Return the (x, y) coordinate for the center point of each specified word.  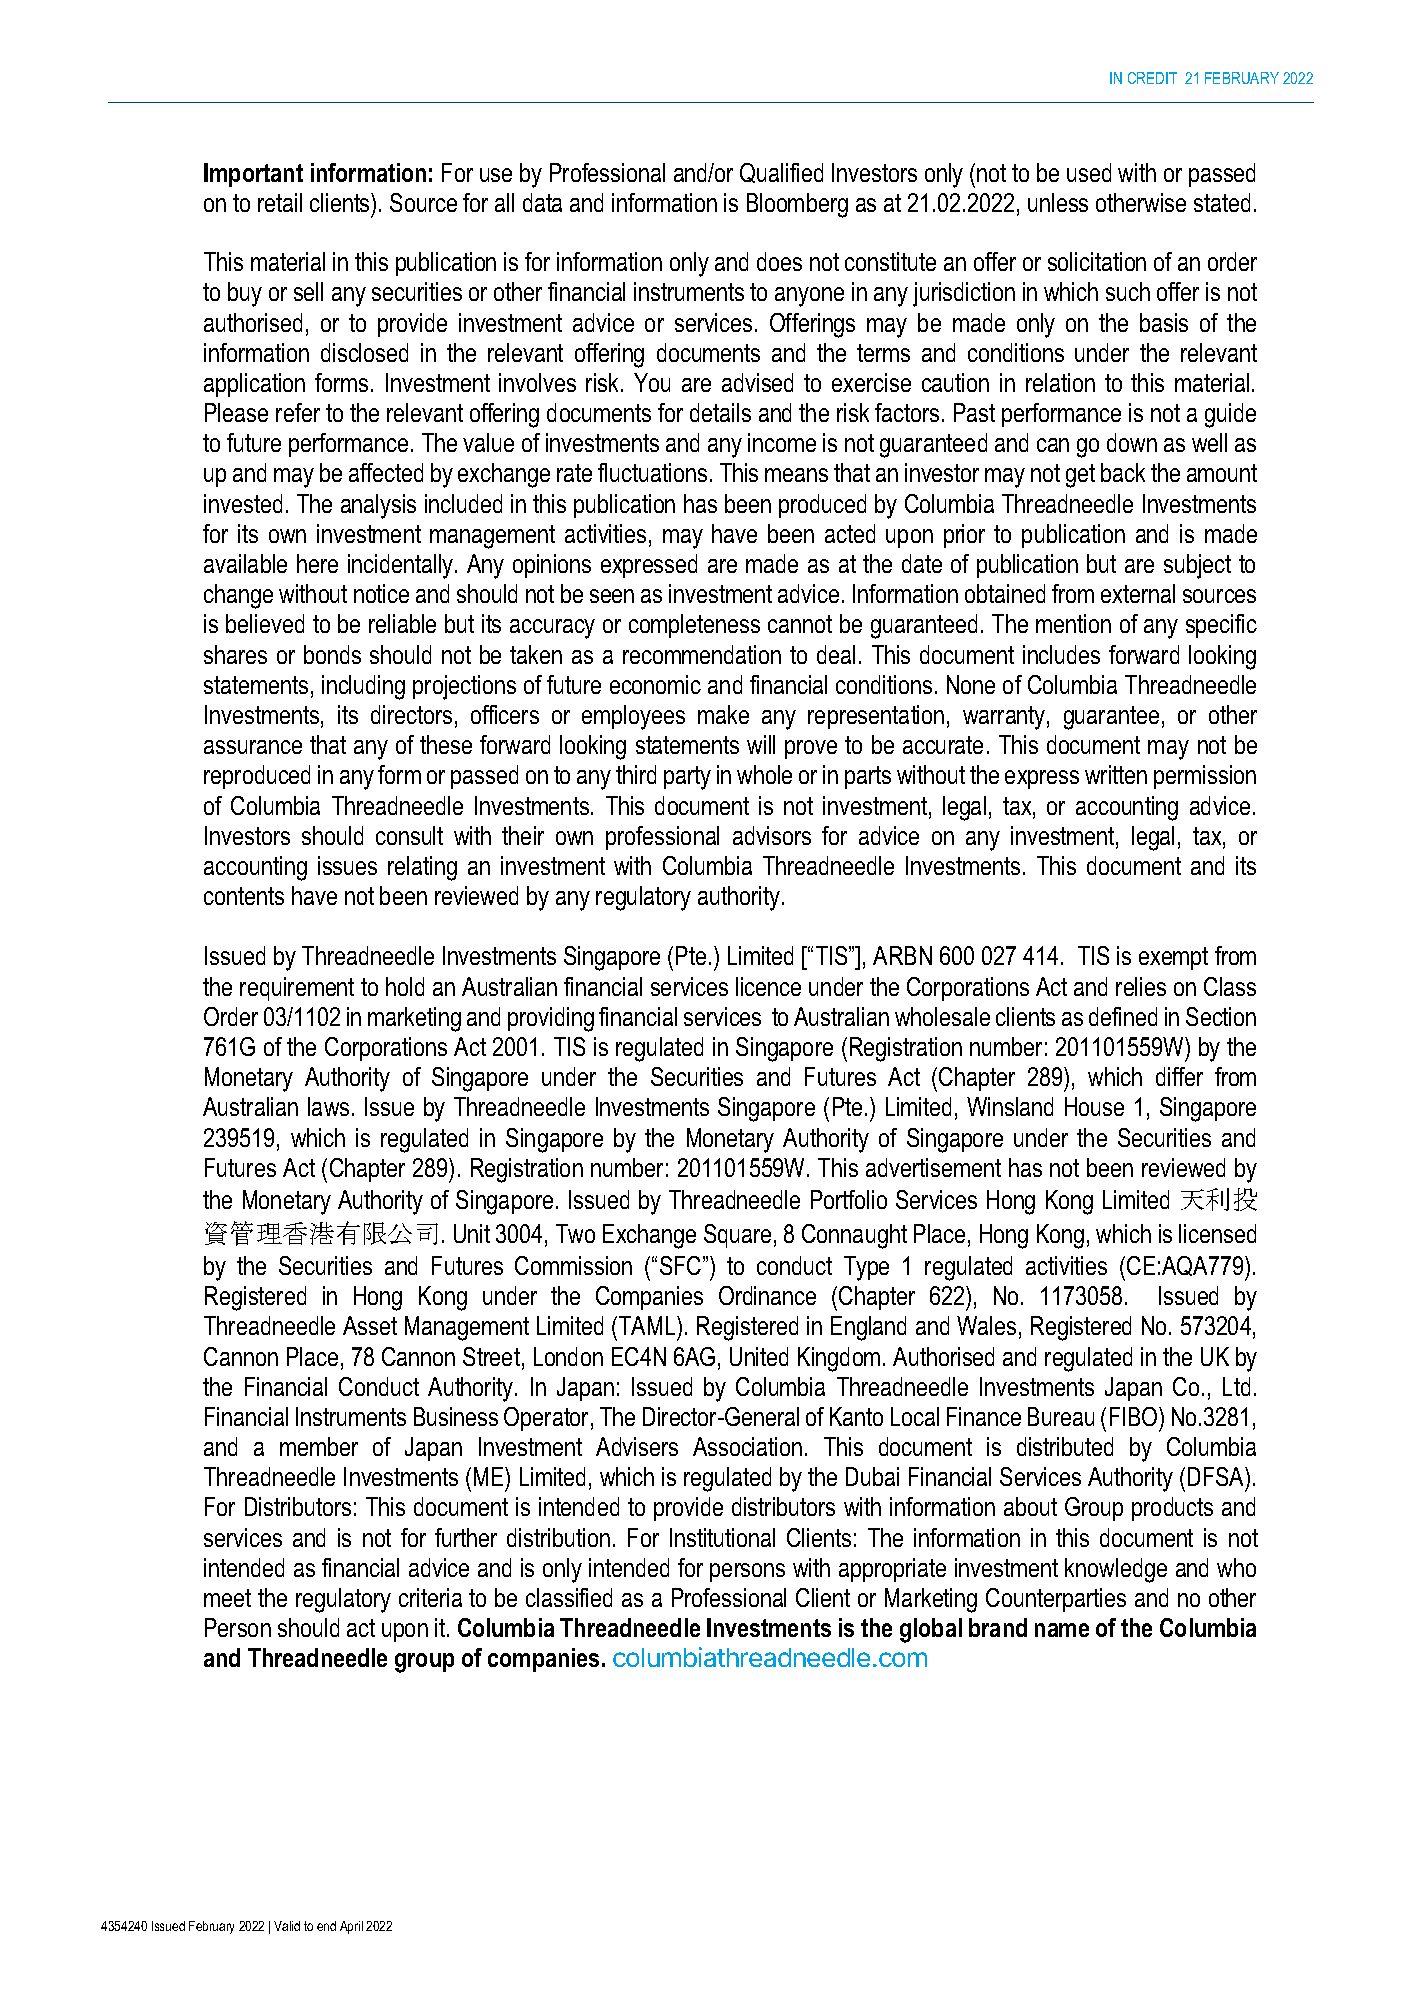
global (931, 1630)
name (1062, 1630)
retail (280, 202)
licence (768, 986)
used (1089, 172)
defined (1123, 1016)
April (351, 1927)
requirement (297, 989)
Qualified (781, 173)
